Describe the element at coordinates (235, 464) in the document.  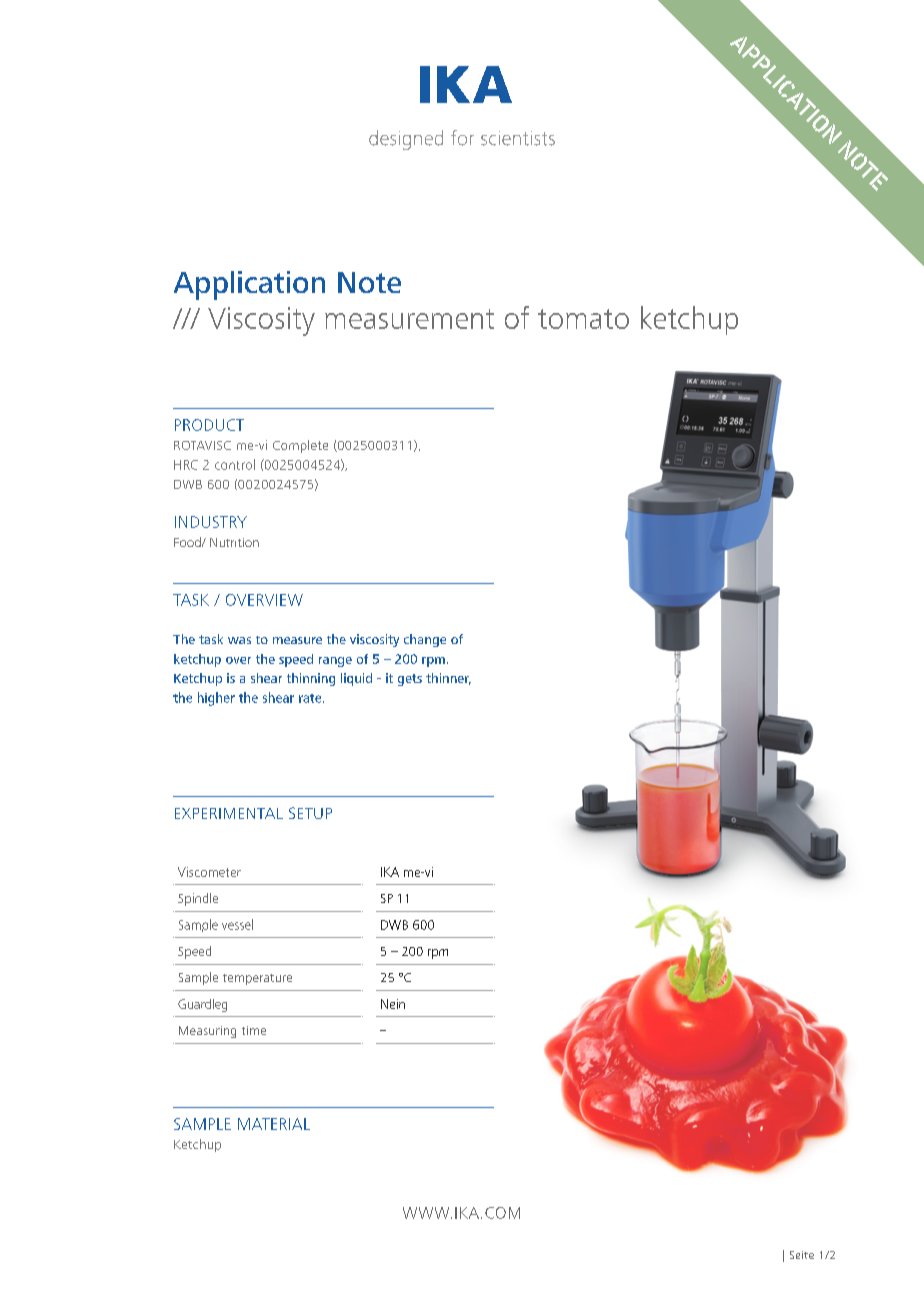
I see `control` at that location.
